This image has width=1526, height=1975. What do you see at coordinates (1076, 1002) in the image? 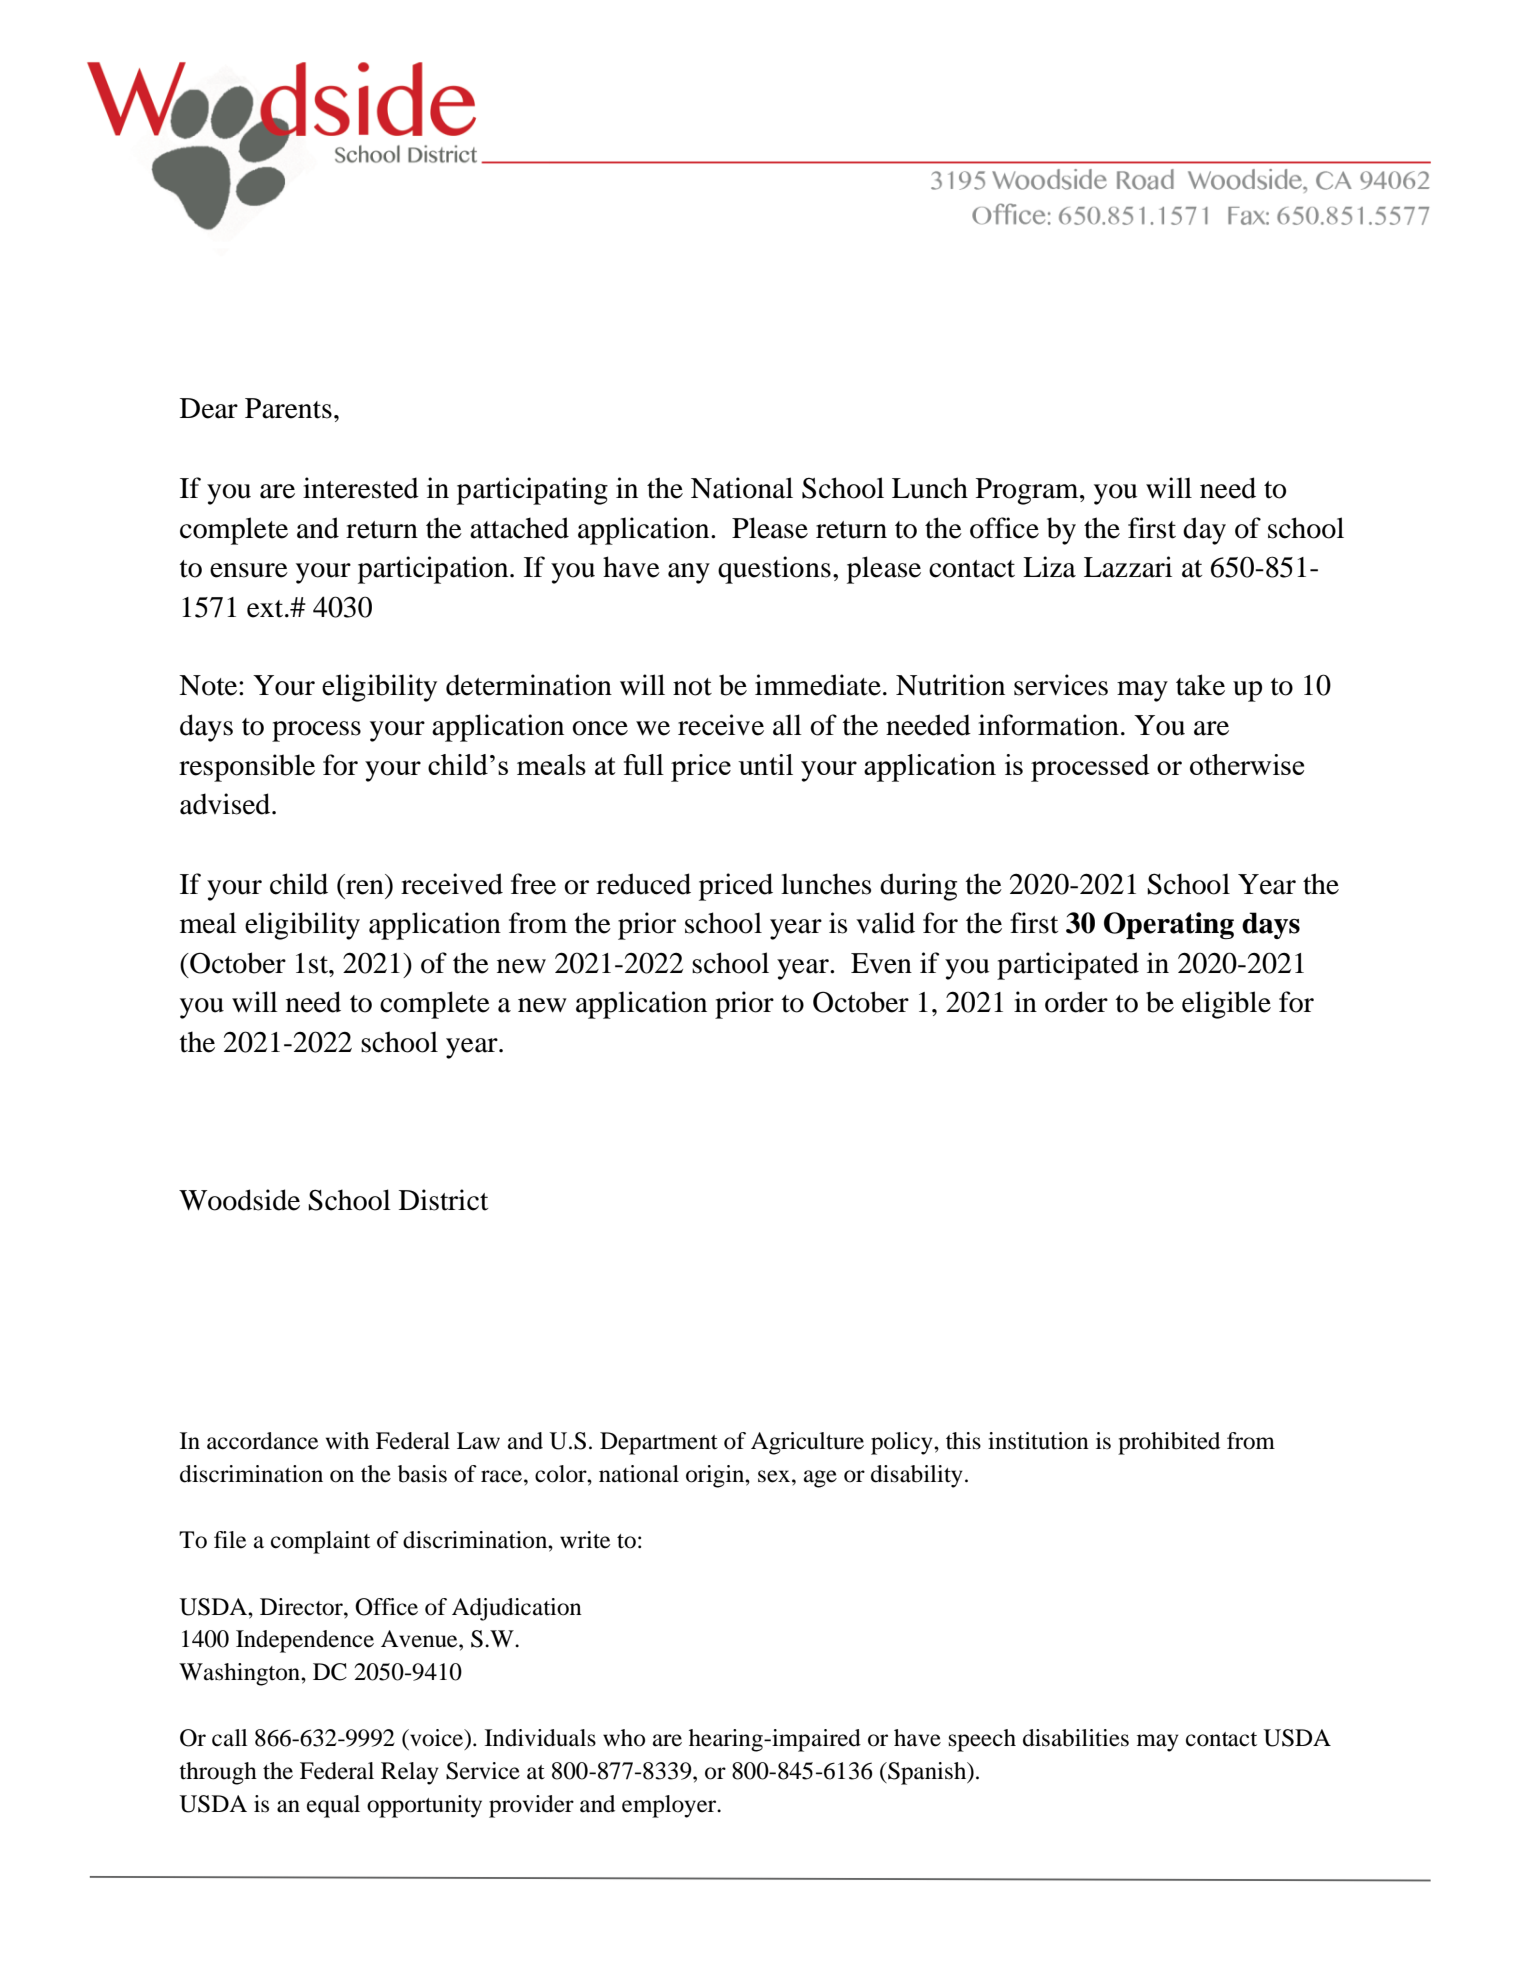
I see `order` at bounding box center [1076, 1002].
